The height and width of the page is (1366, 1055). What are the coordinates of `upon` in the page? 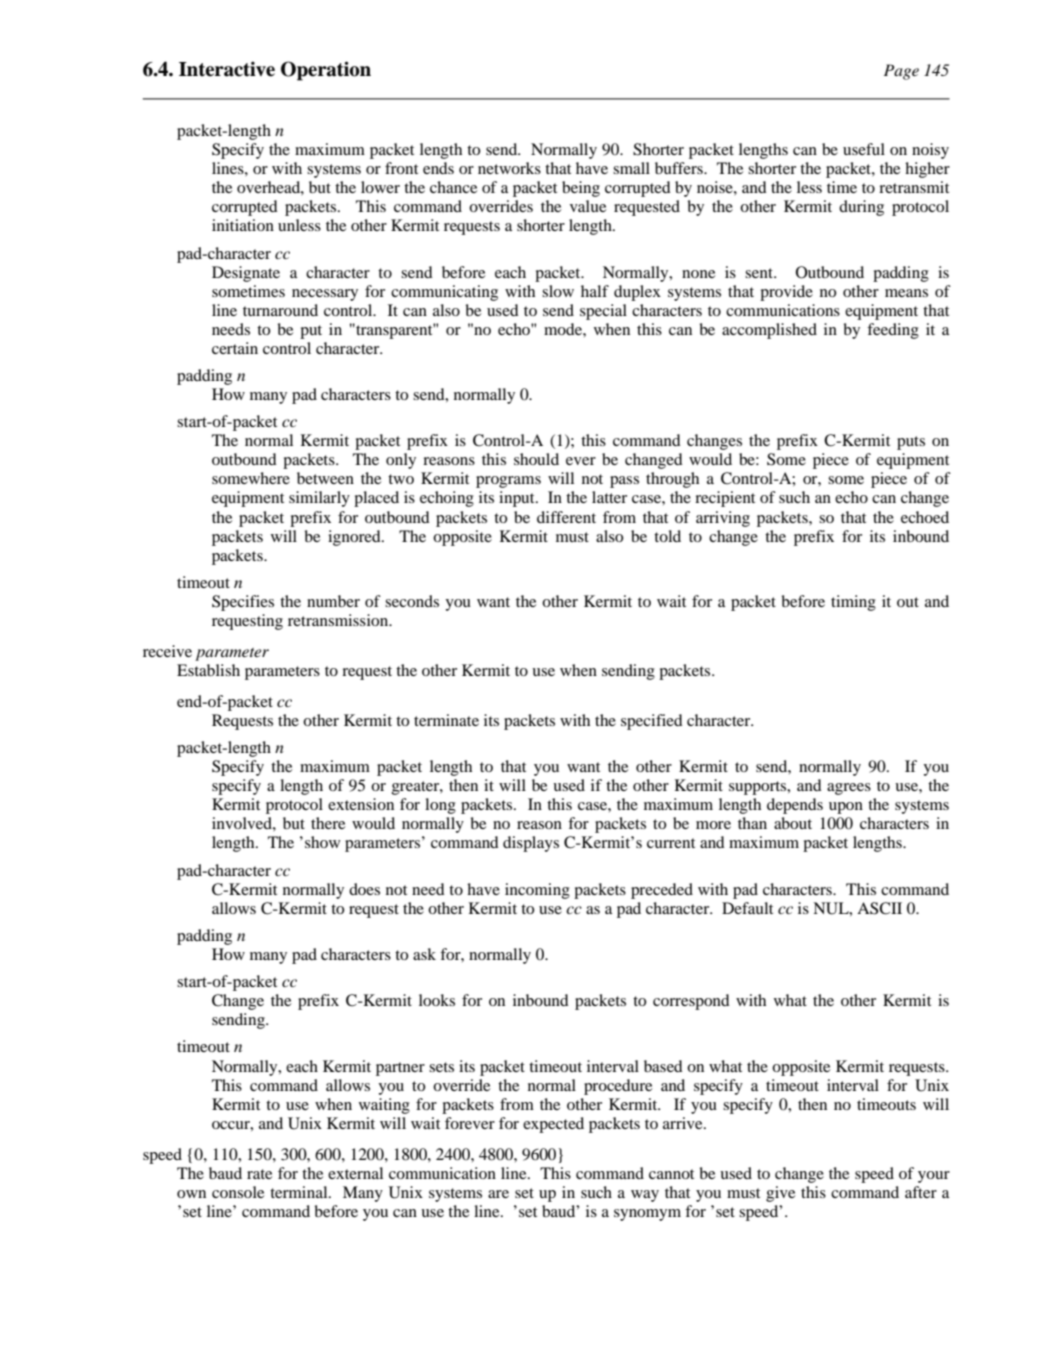 It's located at (846, 808).
